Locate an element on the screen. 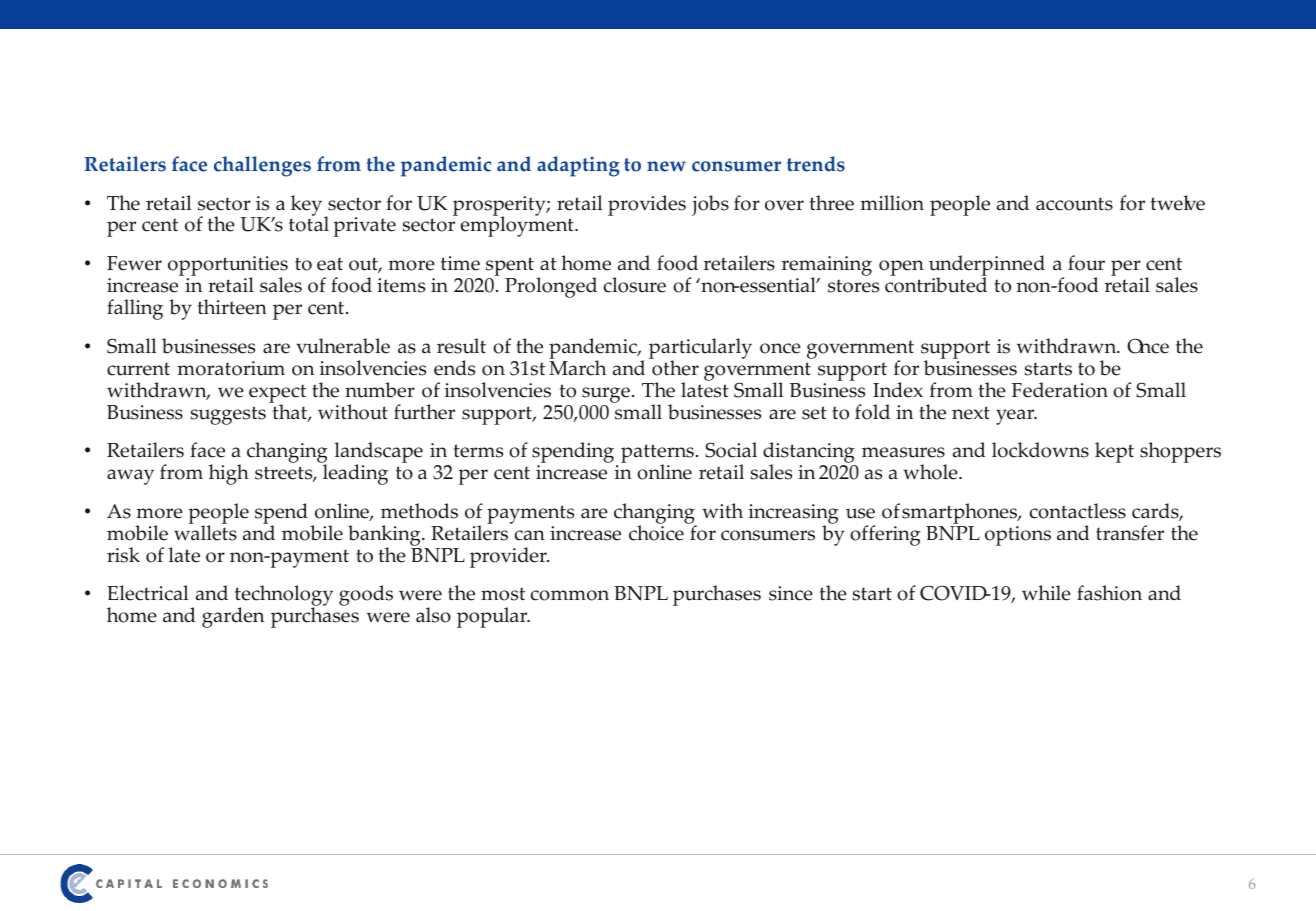  new is located at coordinates (666, 166).
